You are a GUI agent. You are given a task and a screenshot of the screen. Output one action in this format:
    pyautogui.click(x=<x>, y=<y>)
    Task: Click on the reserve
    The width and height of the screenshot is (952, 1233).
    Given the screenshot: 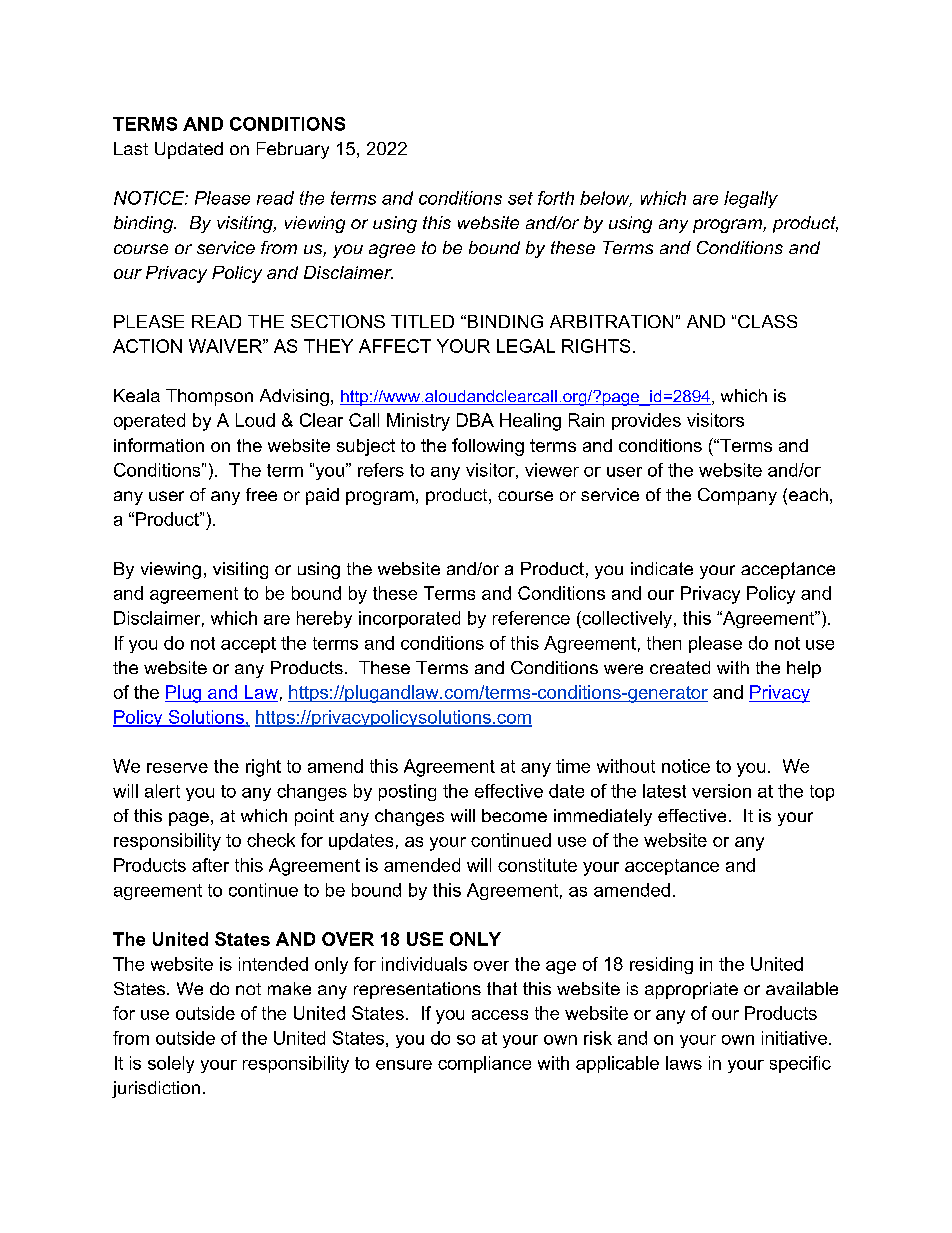 What is the action you would take?
    pyautogui.click(x=177, y=768)
